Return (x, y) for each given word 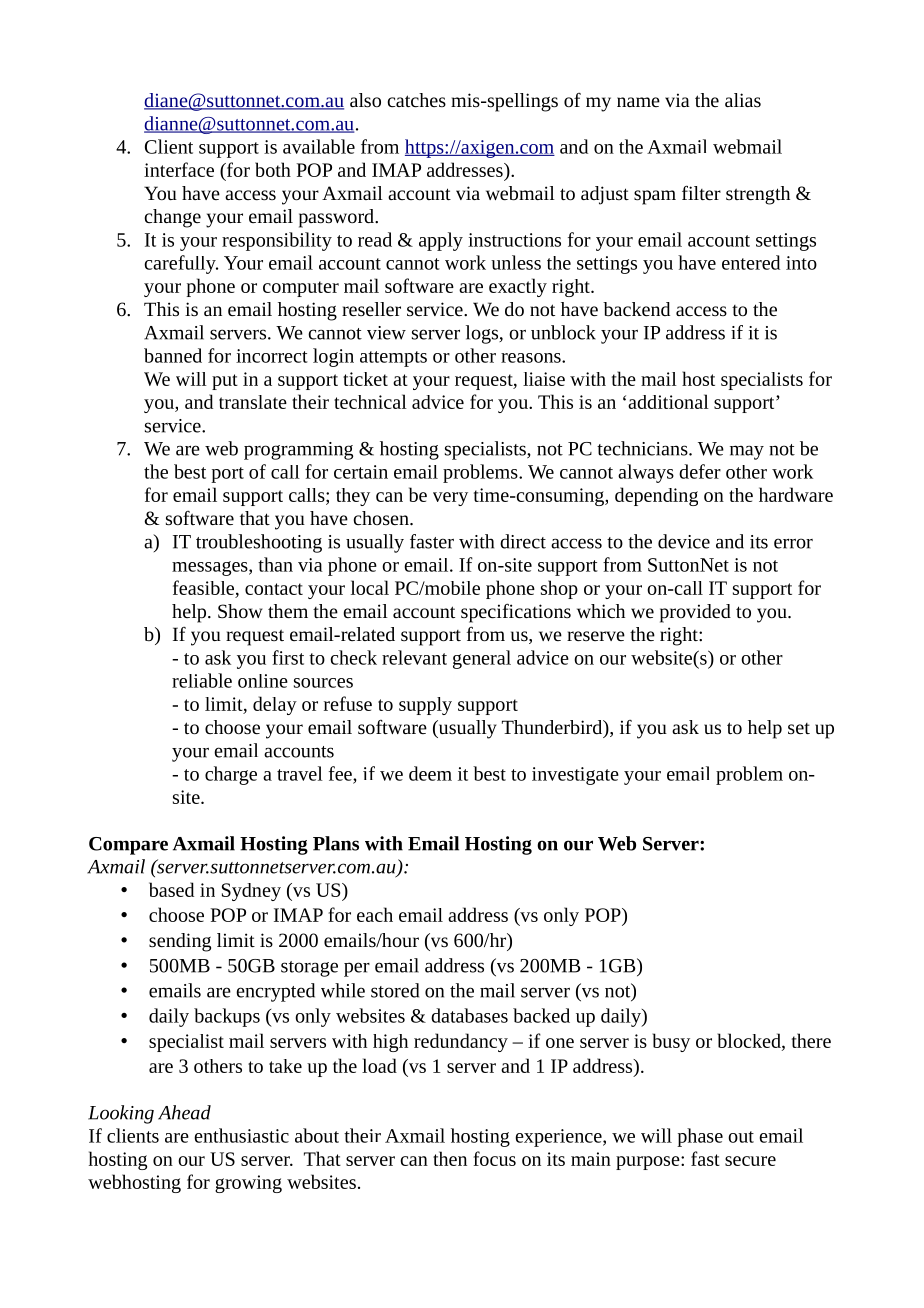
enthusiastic (241, 1135)
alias (743, 100)
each (375, 914)
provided (695, 613)
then (450, 1158)
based (171, 889)
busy (671, 1042)
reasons (532, 358)
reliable (202, 680)
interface (179, 169)
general (482, 659)
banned (173, 355)
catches (416, 100)
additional (668, 401)
